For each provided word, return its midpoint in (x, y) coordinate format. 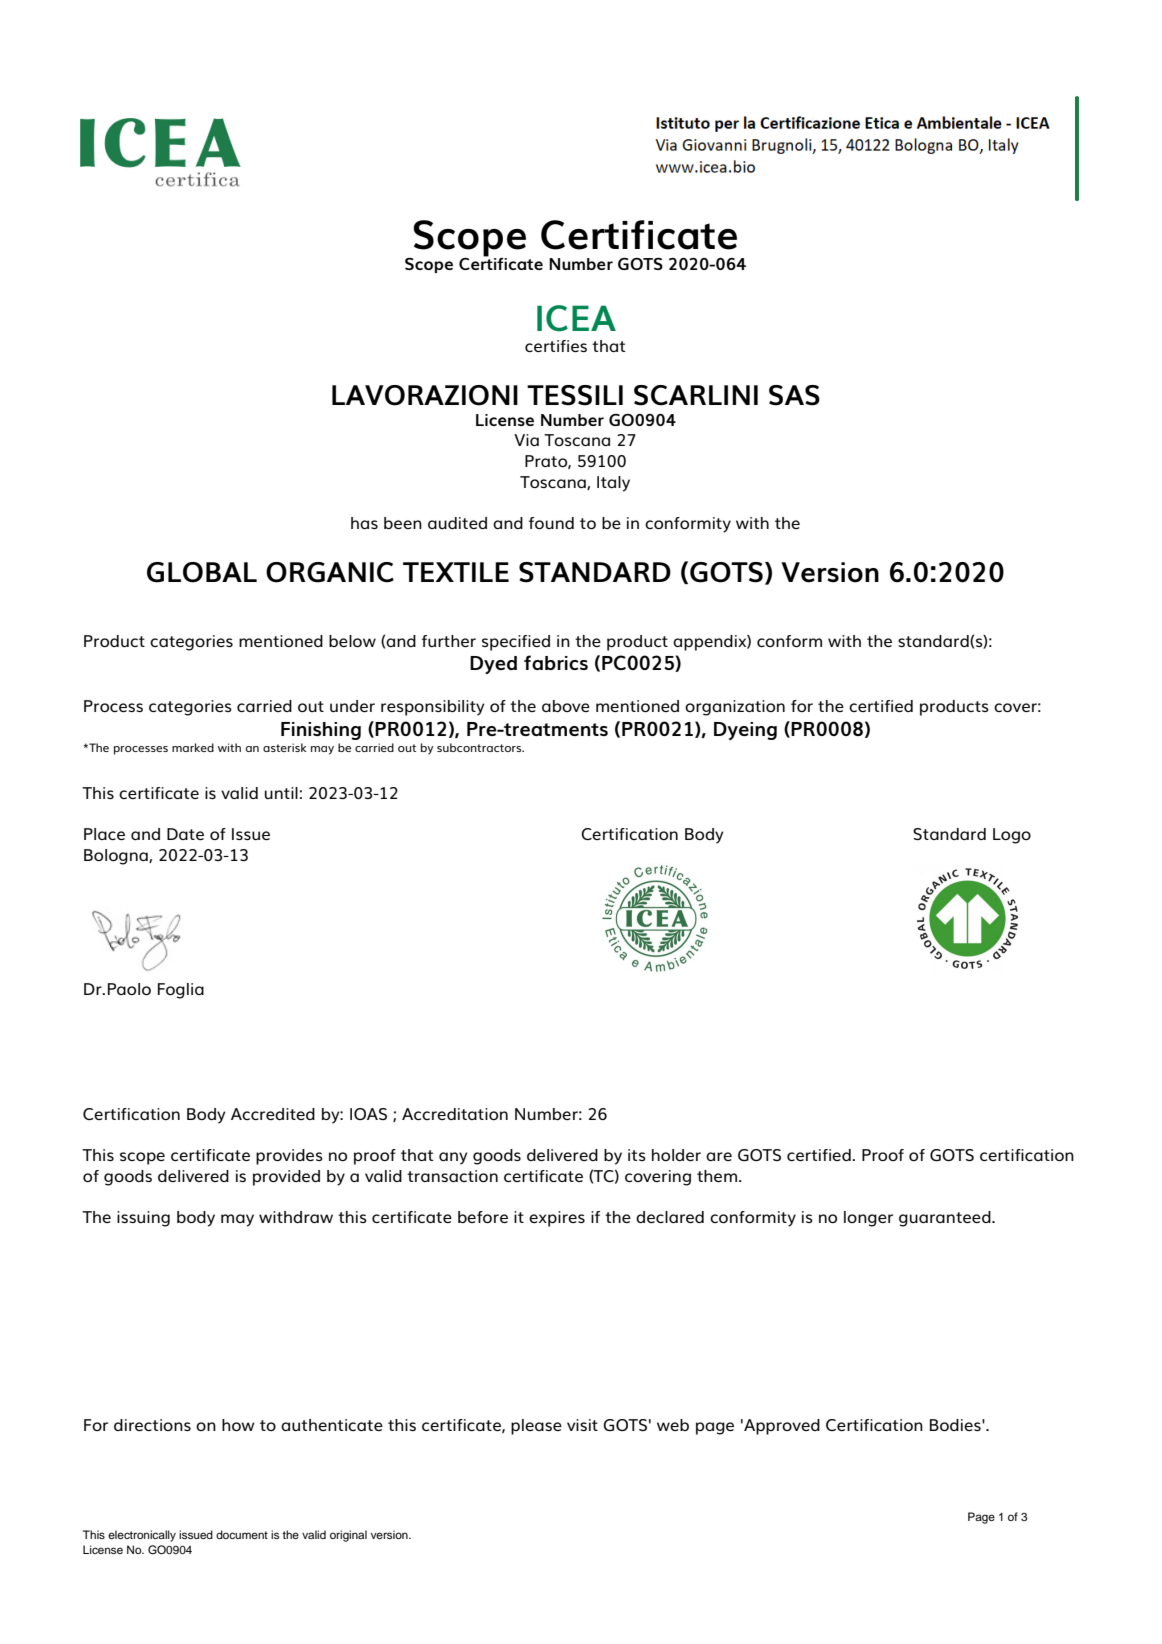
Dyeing (745, 731)
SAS (794, 395)
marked (193, 747)
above (566, 706)
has (364, 523)
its (637, 1155)
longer (868, 1219)
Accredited (273, 1114)
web (673, 1425)
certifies (556, 346)
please (536, 1427)
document (242, 1534)
